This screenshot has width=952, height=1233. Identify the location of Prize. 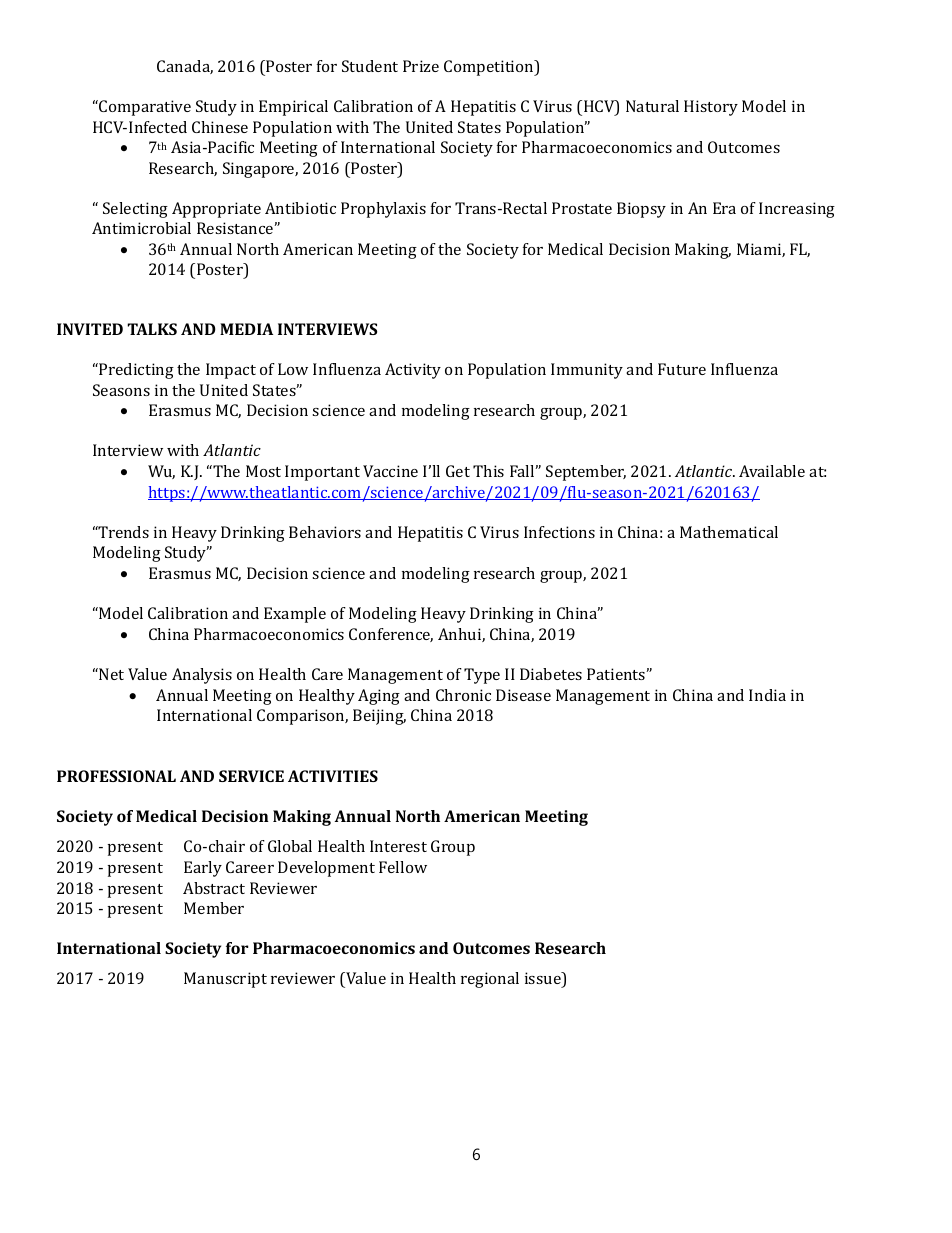
(421, 66).
